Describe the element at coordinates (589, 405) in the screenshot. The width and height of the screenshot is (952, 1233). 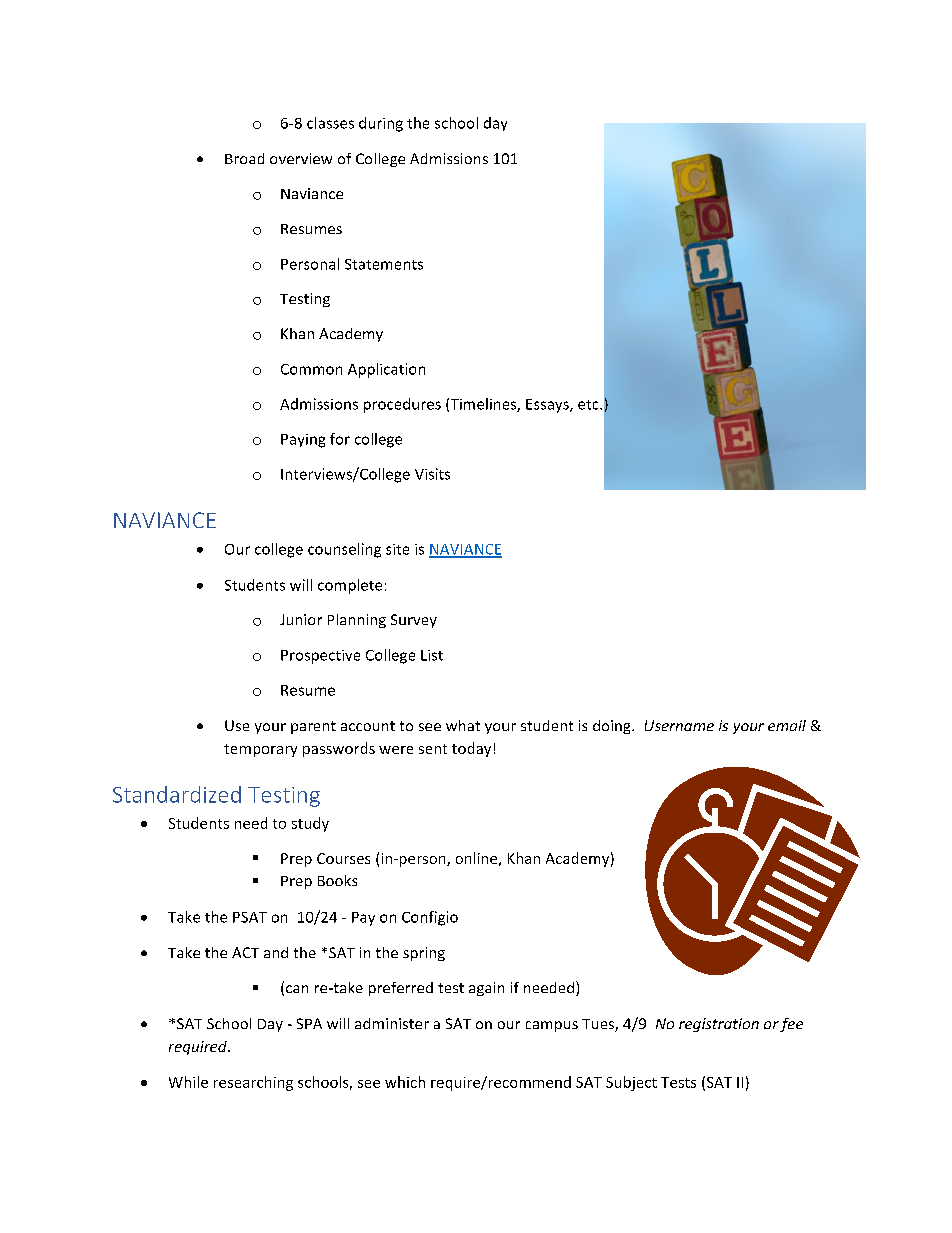
I see `etc` at that location.
